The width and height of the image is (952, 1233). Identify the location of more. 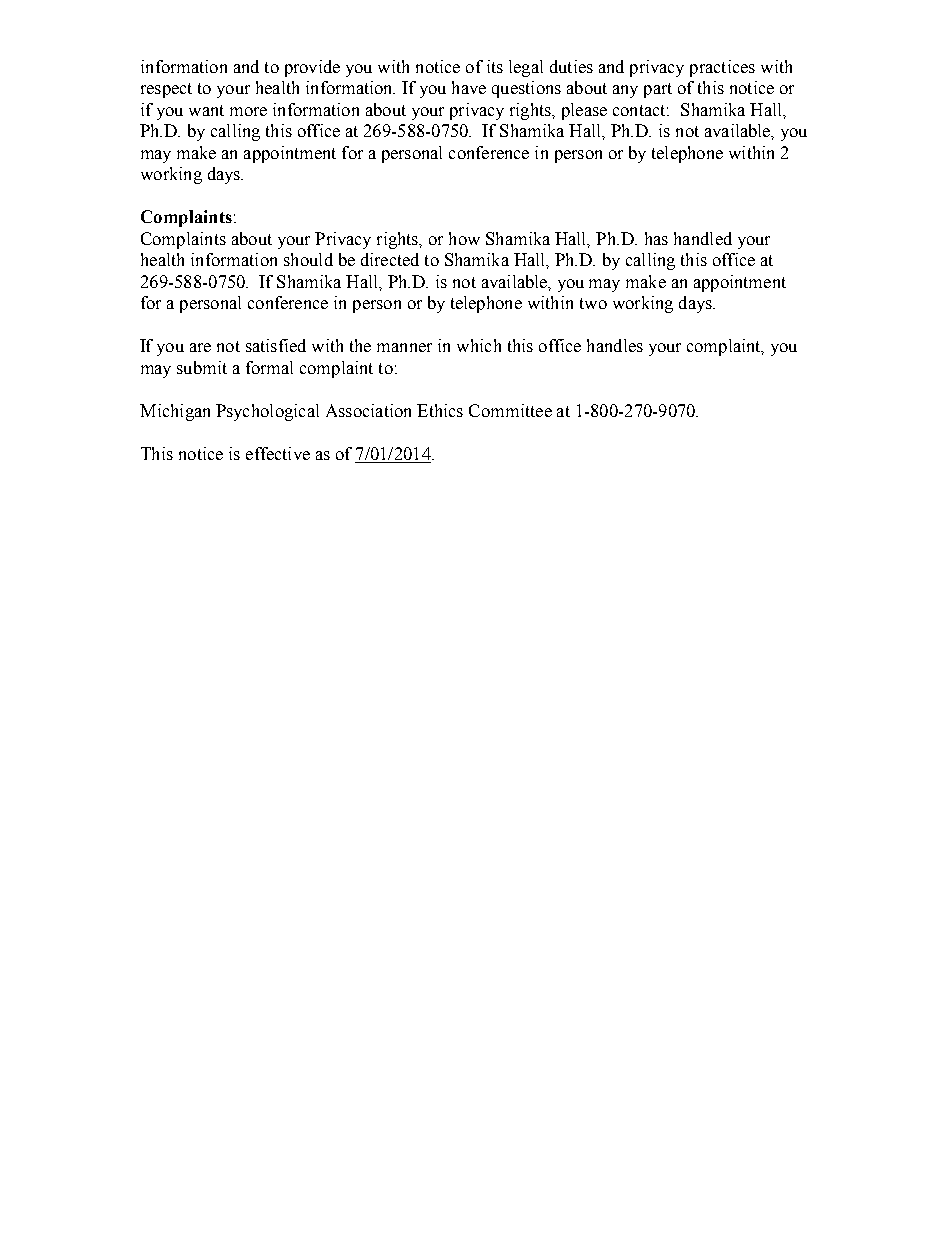
(248, 111).
